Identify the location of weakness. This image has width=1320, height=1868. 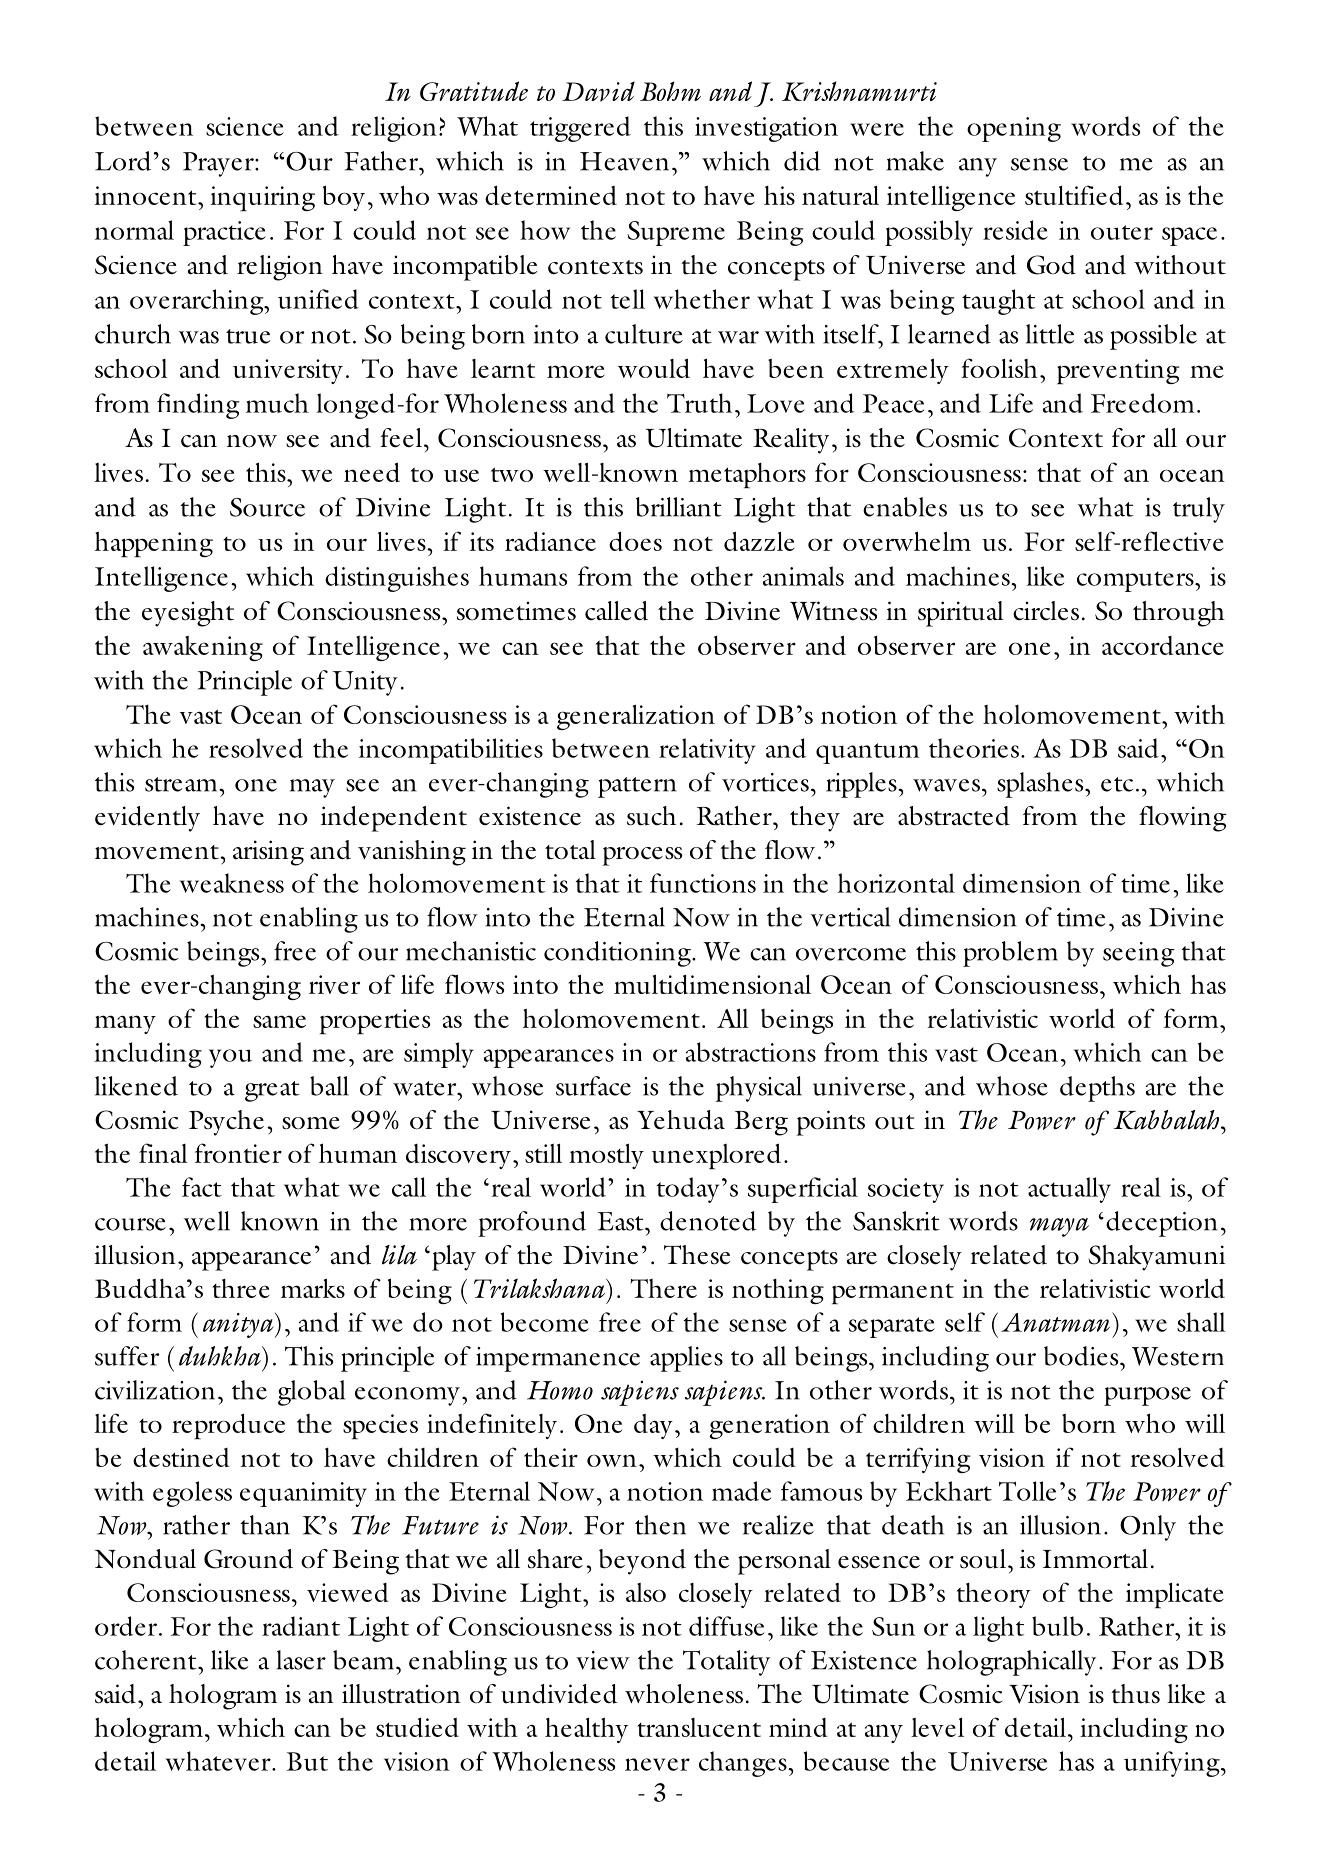
(232, 883).
